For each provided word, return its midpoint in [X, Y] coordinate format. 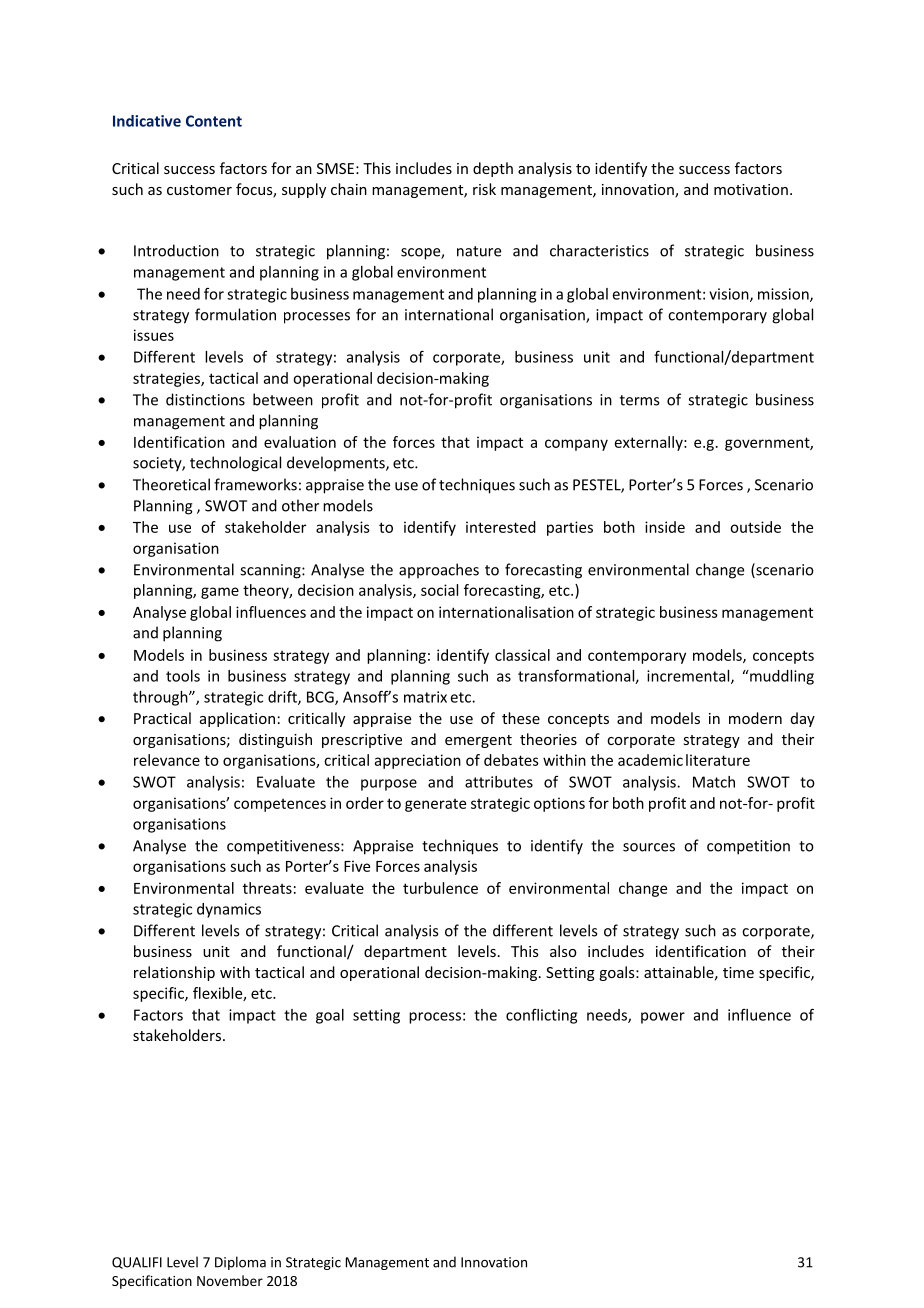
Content [214, 121]
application [237, 719]
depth [493, 169]
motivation [751, 189]
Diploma [240, 1263]
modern [755, 718]
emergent [478, 741]
